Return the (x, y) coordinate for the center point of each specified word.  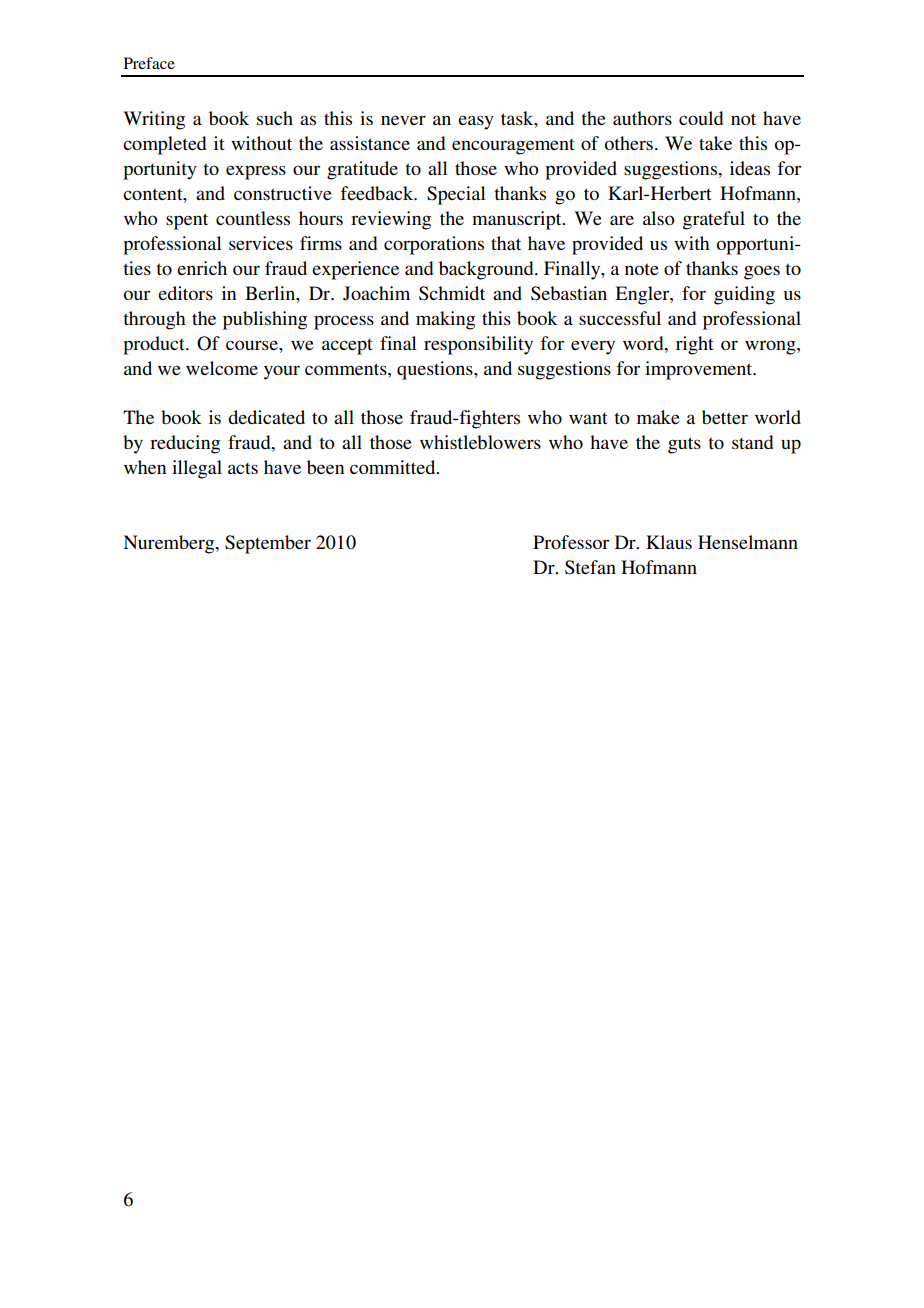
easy (476, 122)
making (445, 320)
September (268, 544)
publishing (265, 320)
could (701, 118)
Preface (149, 63)
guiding (744, 295)
